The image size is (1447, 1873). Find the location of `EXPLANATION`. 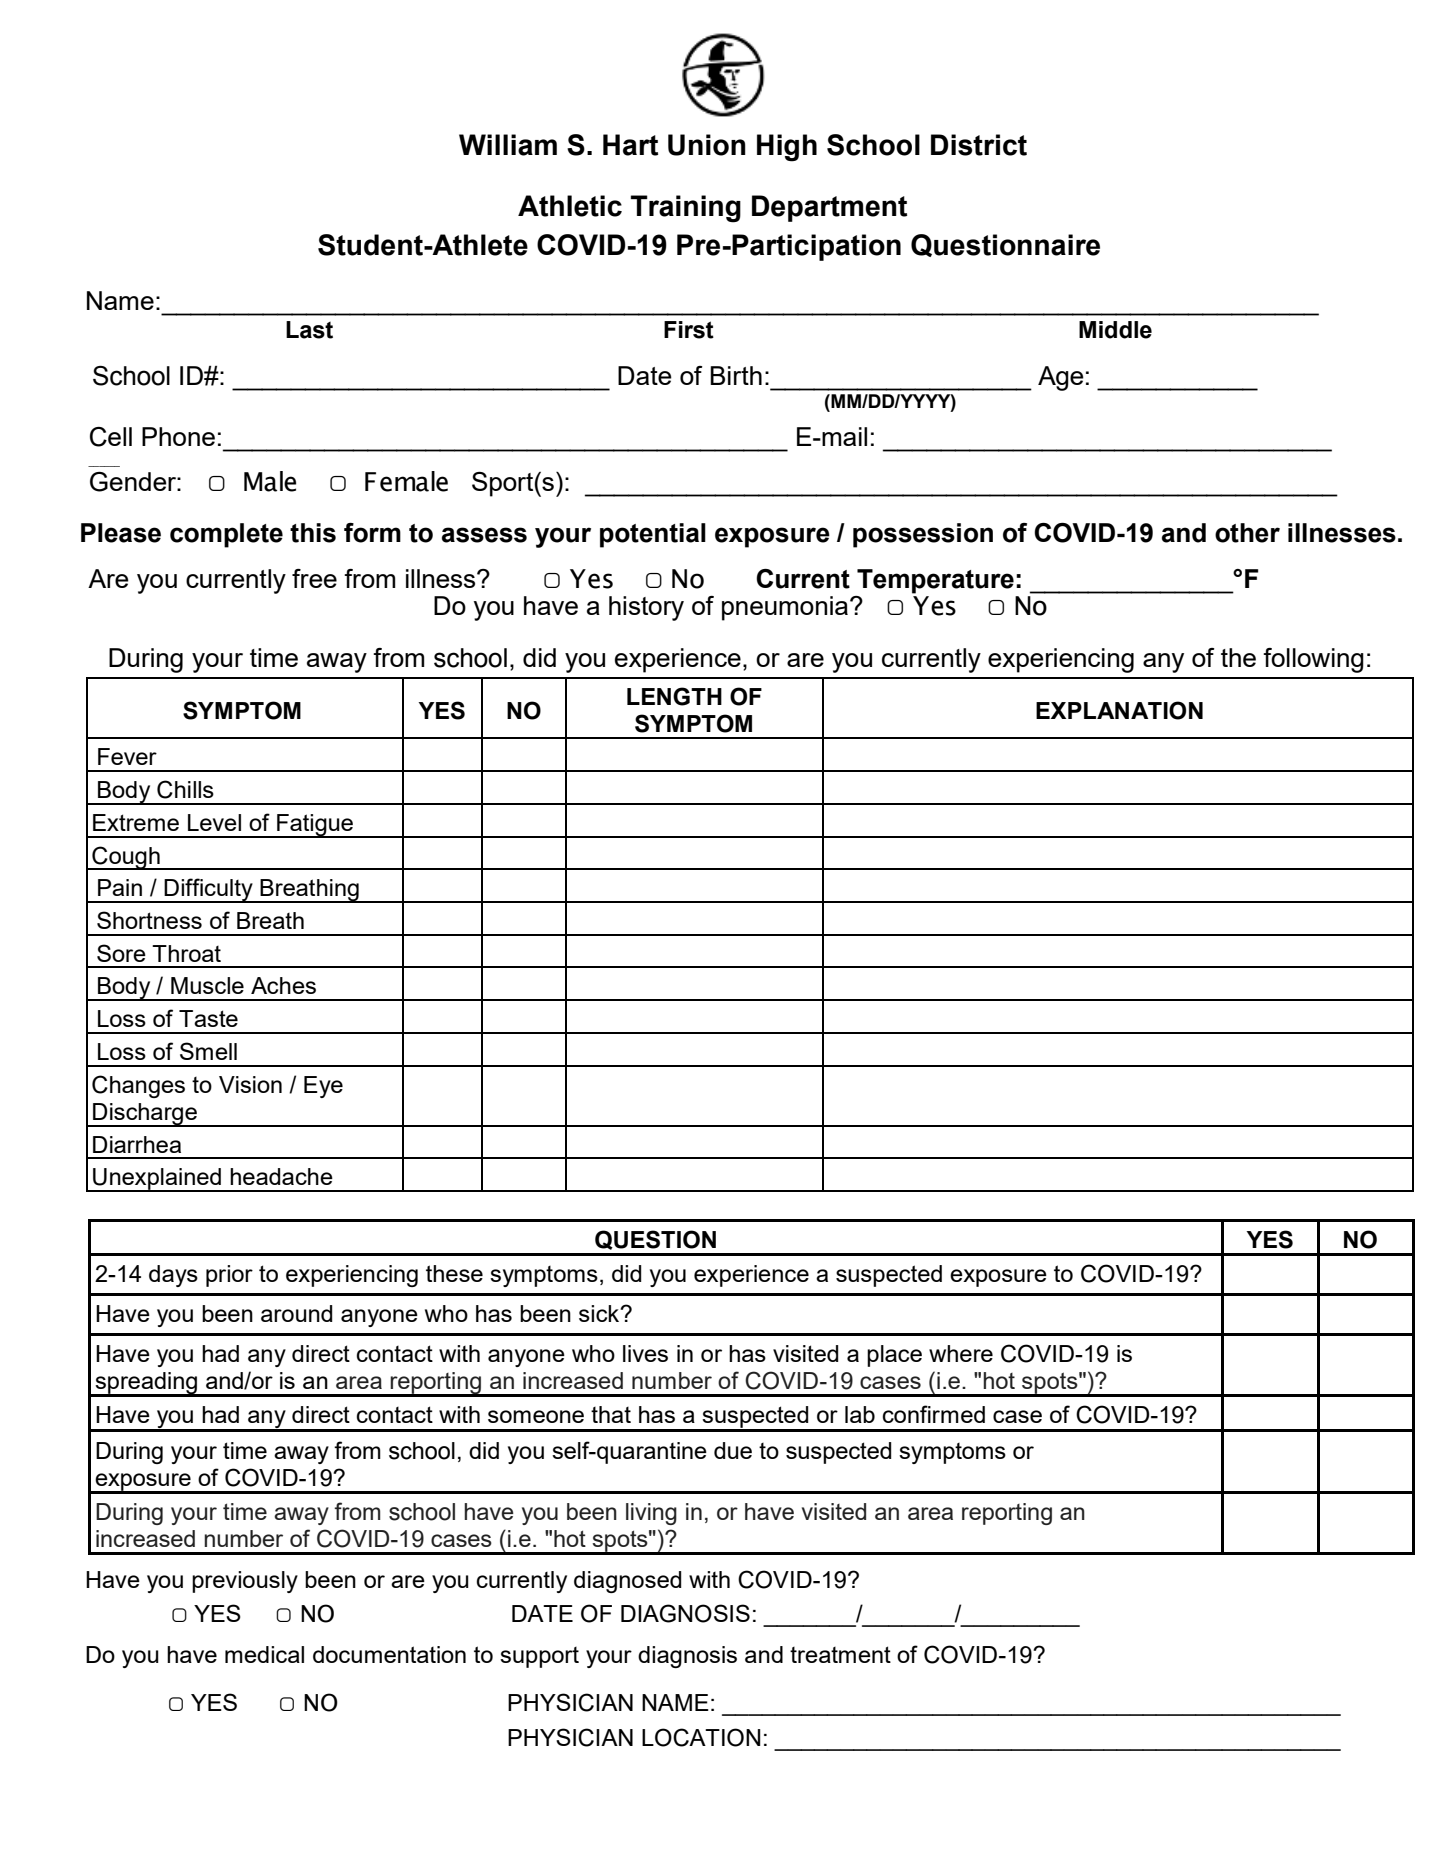

EXPLANATION is located at coordinates (1119, 710).
